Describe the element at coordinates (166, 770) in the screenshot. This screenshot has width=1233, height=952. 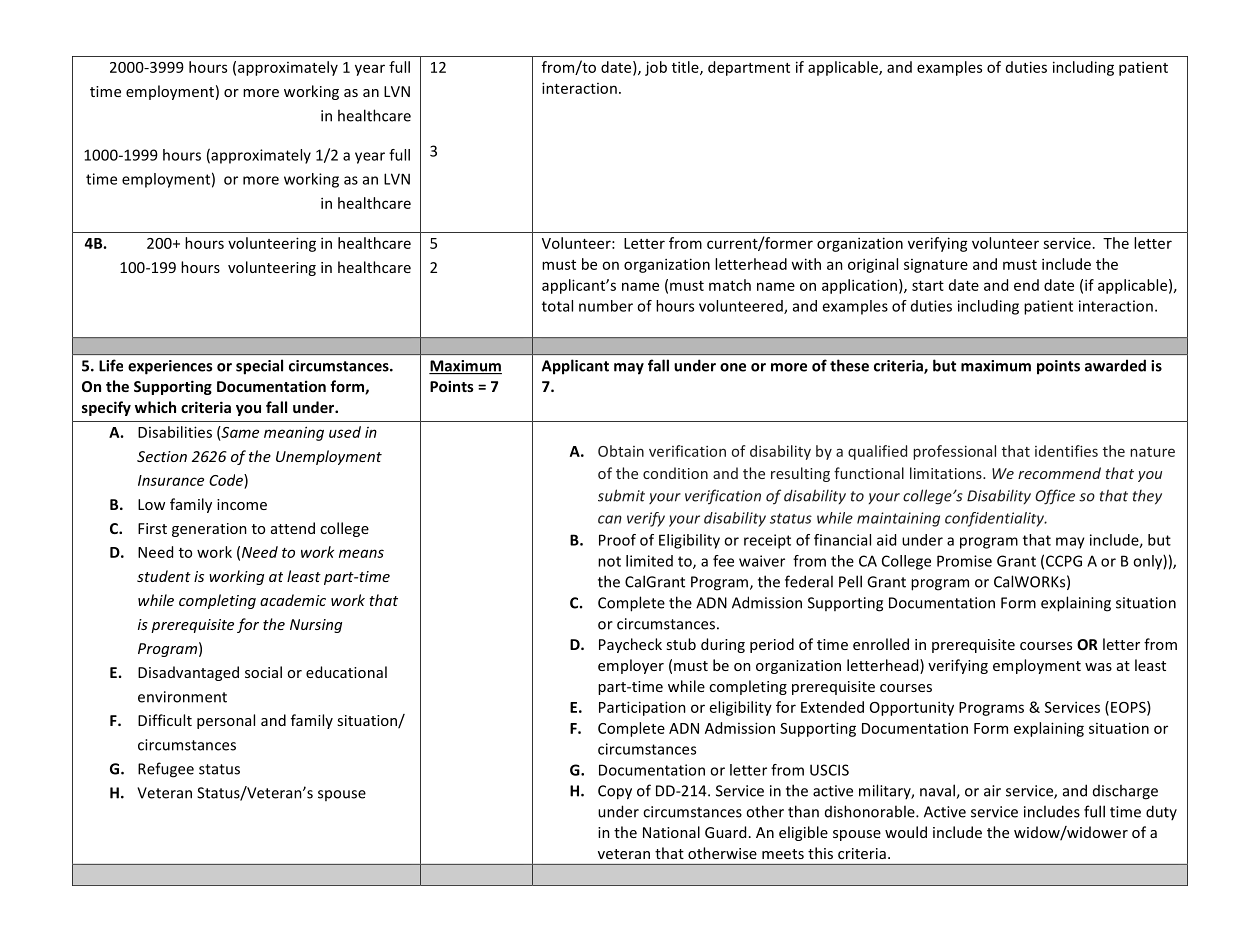
I see `Refugee` at that location.
